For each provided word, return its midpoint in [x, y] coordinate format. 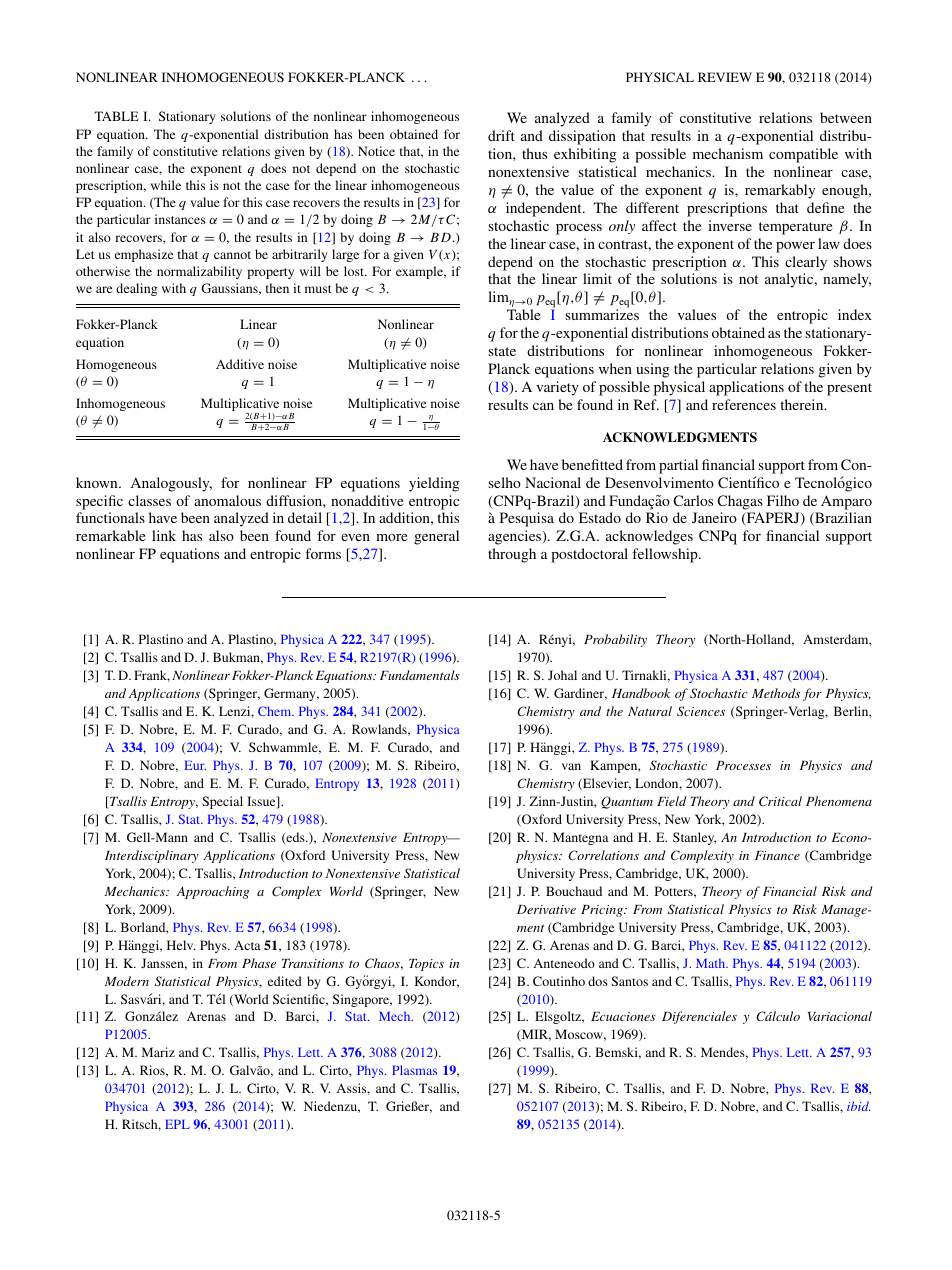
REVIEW [725, 77]
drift [501, 135]
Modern [127, 981]
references [744, 404]
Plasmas [414, 1070]
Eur [195, 765]
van [571, 766]
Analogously [171, 484]
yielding [434, 484]
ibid [859, 1106]
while [166, 185]
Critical [780, 801]
